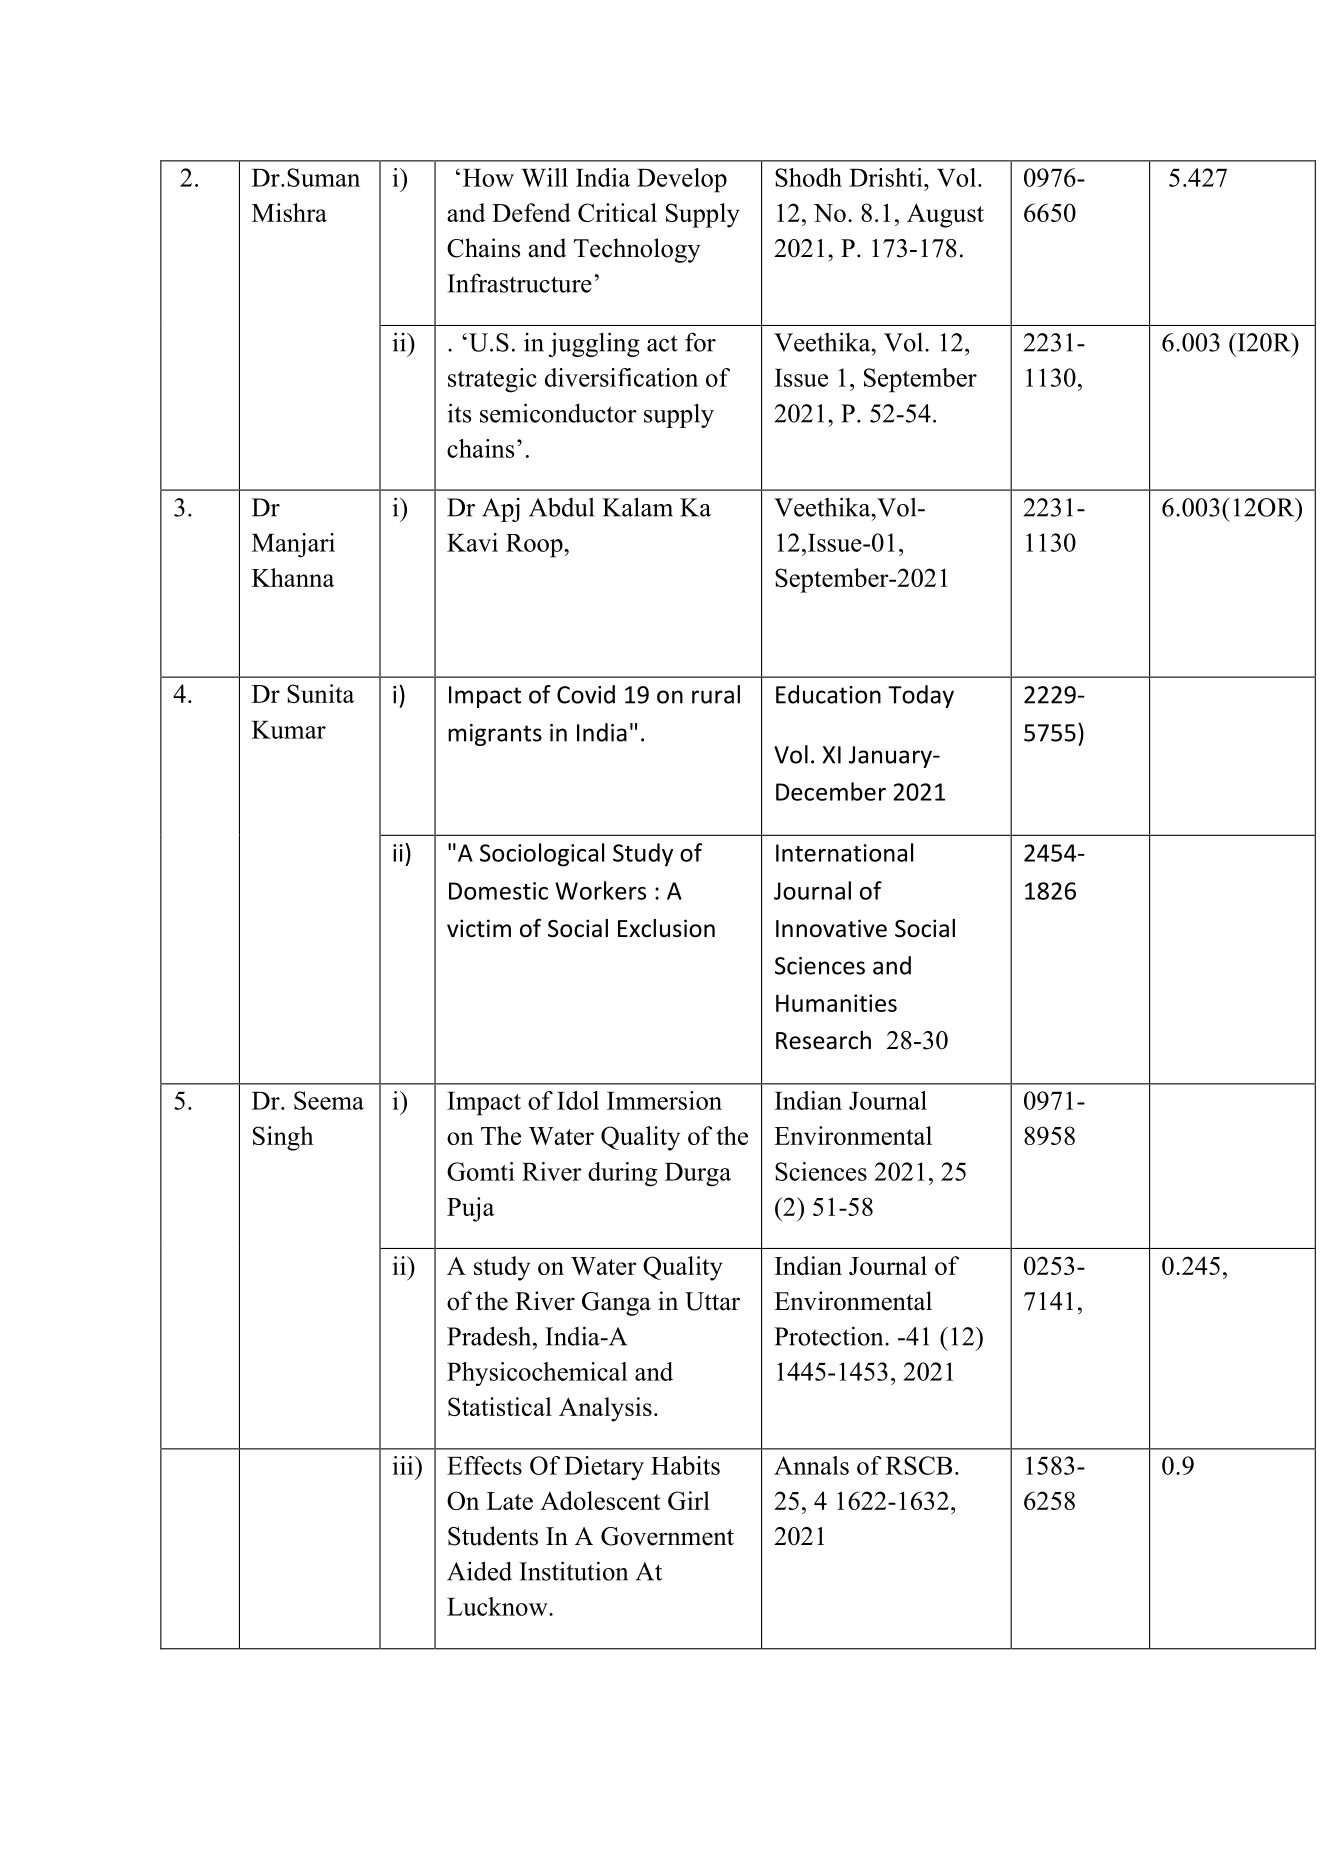 The width and height of the page is (1325, 1875). Describe the element at coordinates (293, 577) in the page. I see `Khanna` at that location.
